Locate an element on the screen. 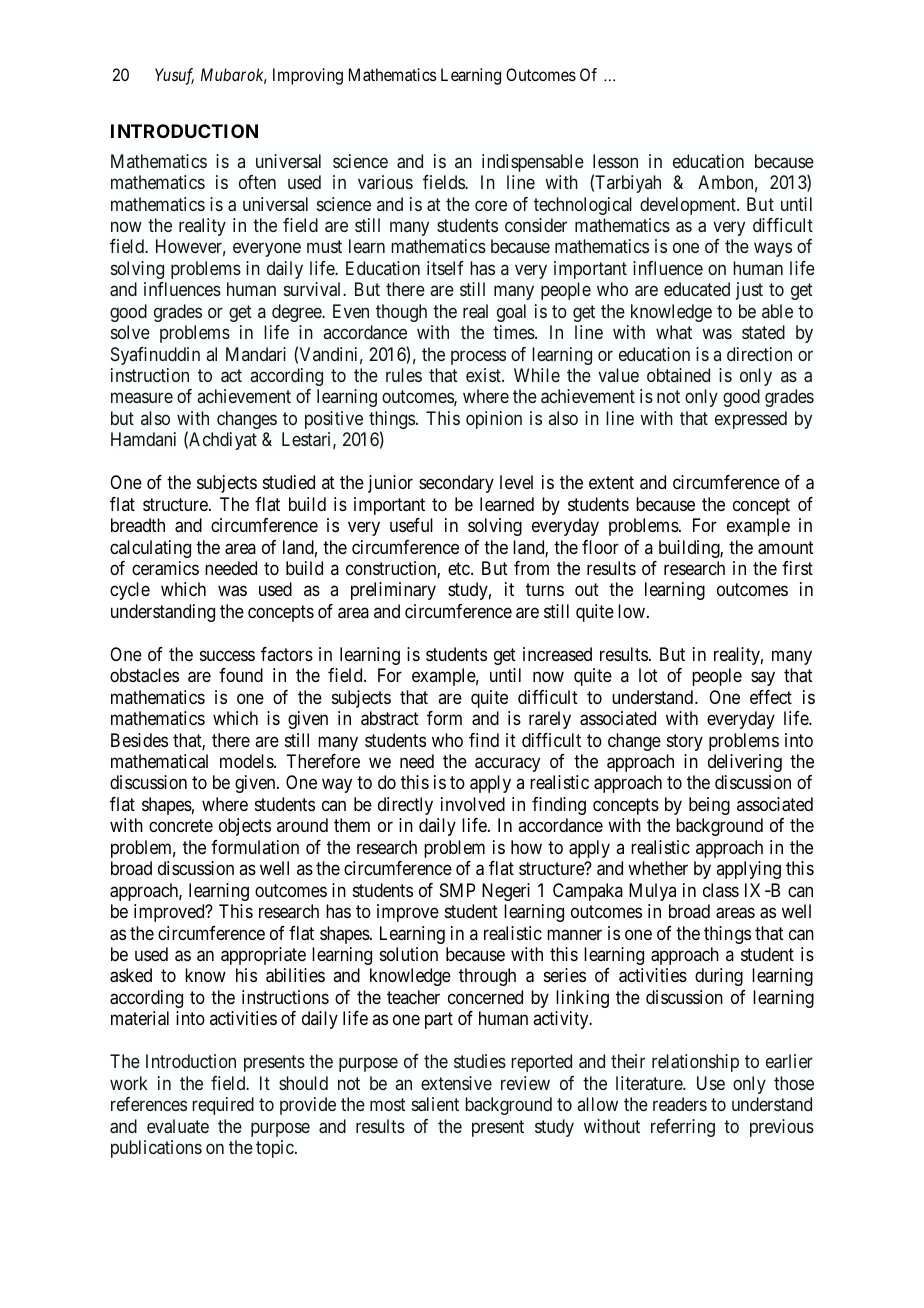 This screenshot has width=924, height=1308. various is located at coordinates (385, 182).
